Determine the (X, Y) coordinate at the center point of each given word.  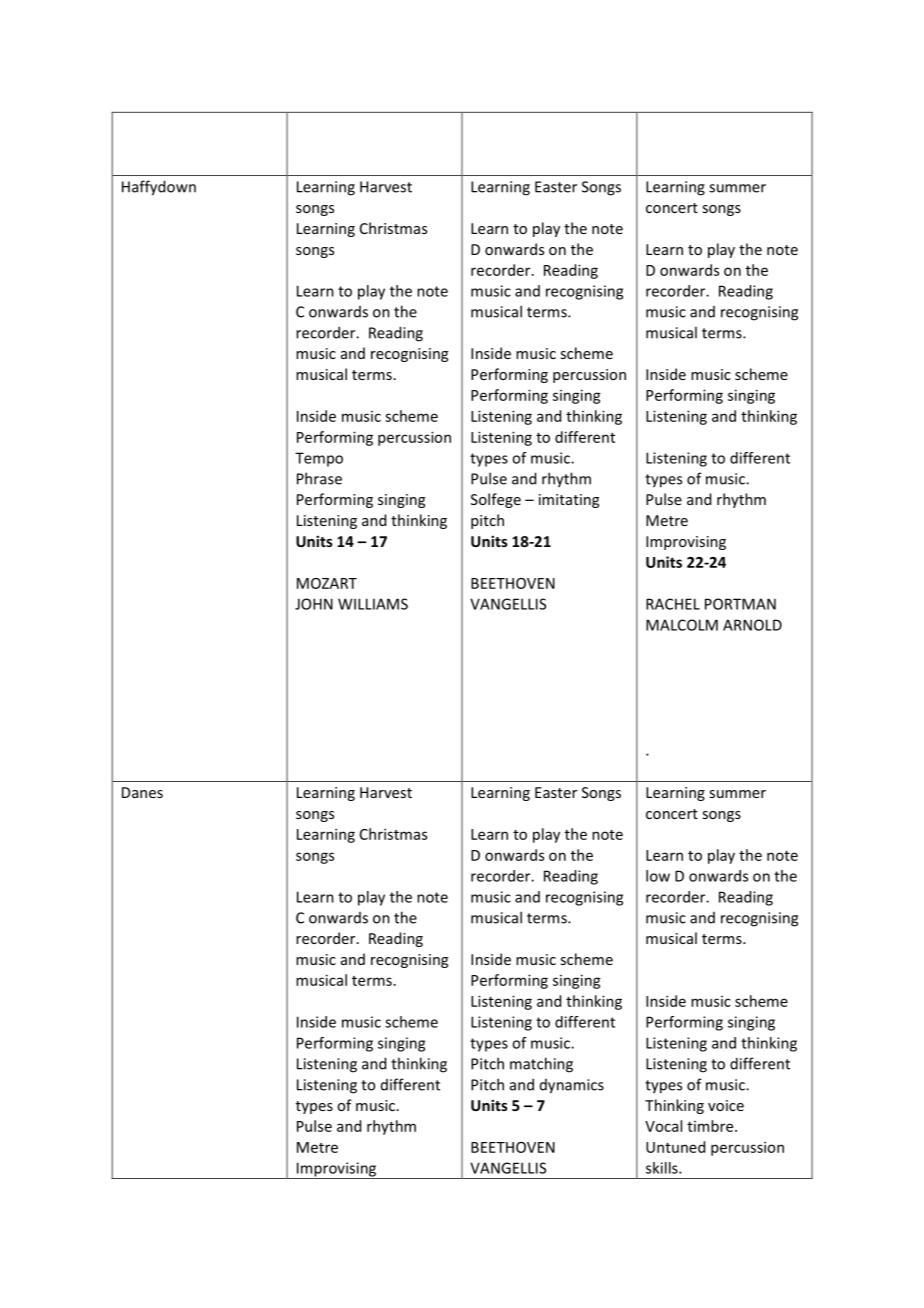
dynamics (572, 1086)
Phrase (319, 478)
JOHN (314, 604)
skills (663, 1168)
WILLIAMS (373, 604)
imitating (569, 501)
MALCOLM (682, 625)
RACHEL (673, 604)
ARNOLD (752, 625)
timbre (711, 1126)
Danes (142, 792)
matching (541, 1065)
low (658, 876)
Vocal (663, 1126)
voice (726, 1105)
